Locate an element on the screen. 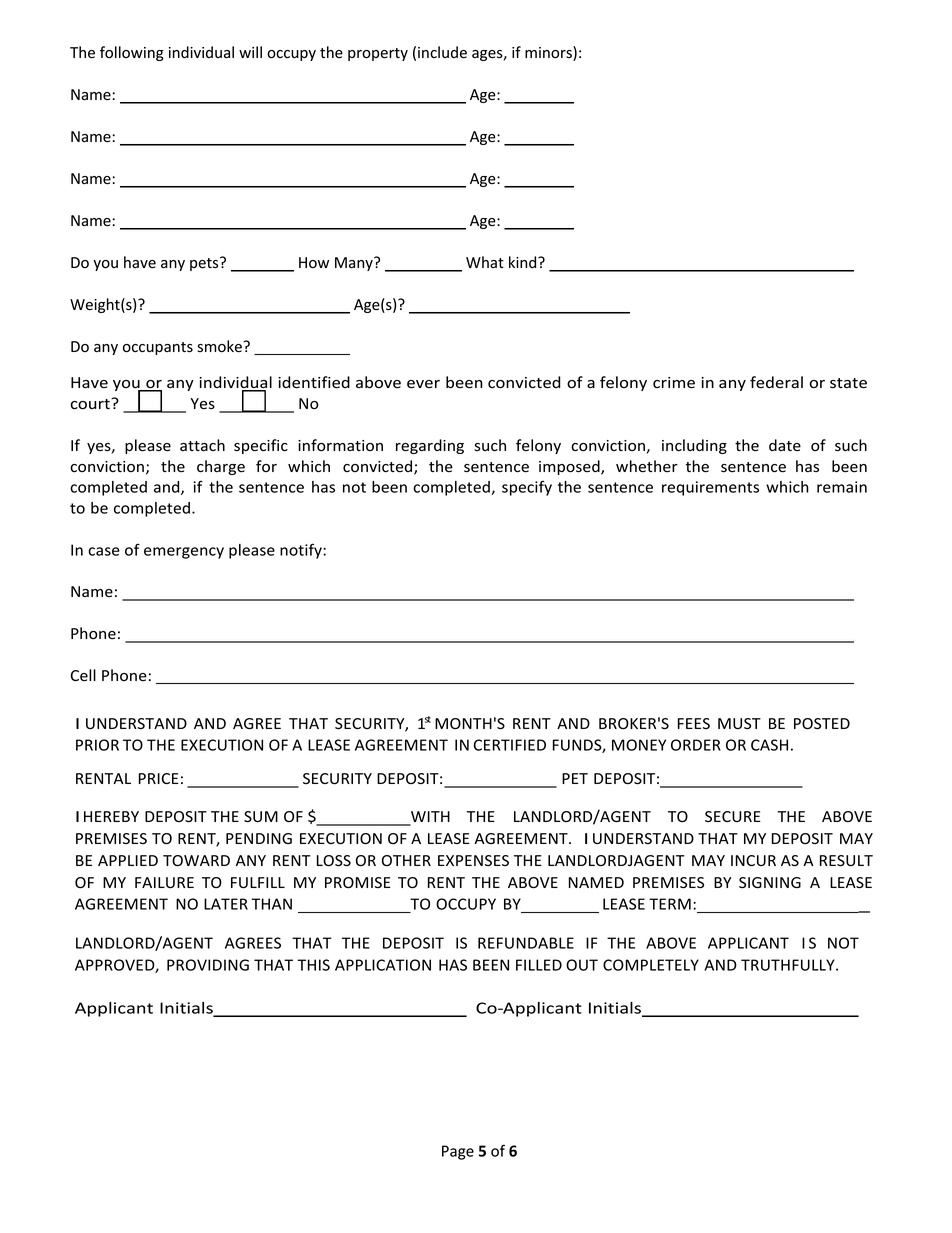  minors is located at coordinates (549, 53).
